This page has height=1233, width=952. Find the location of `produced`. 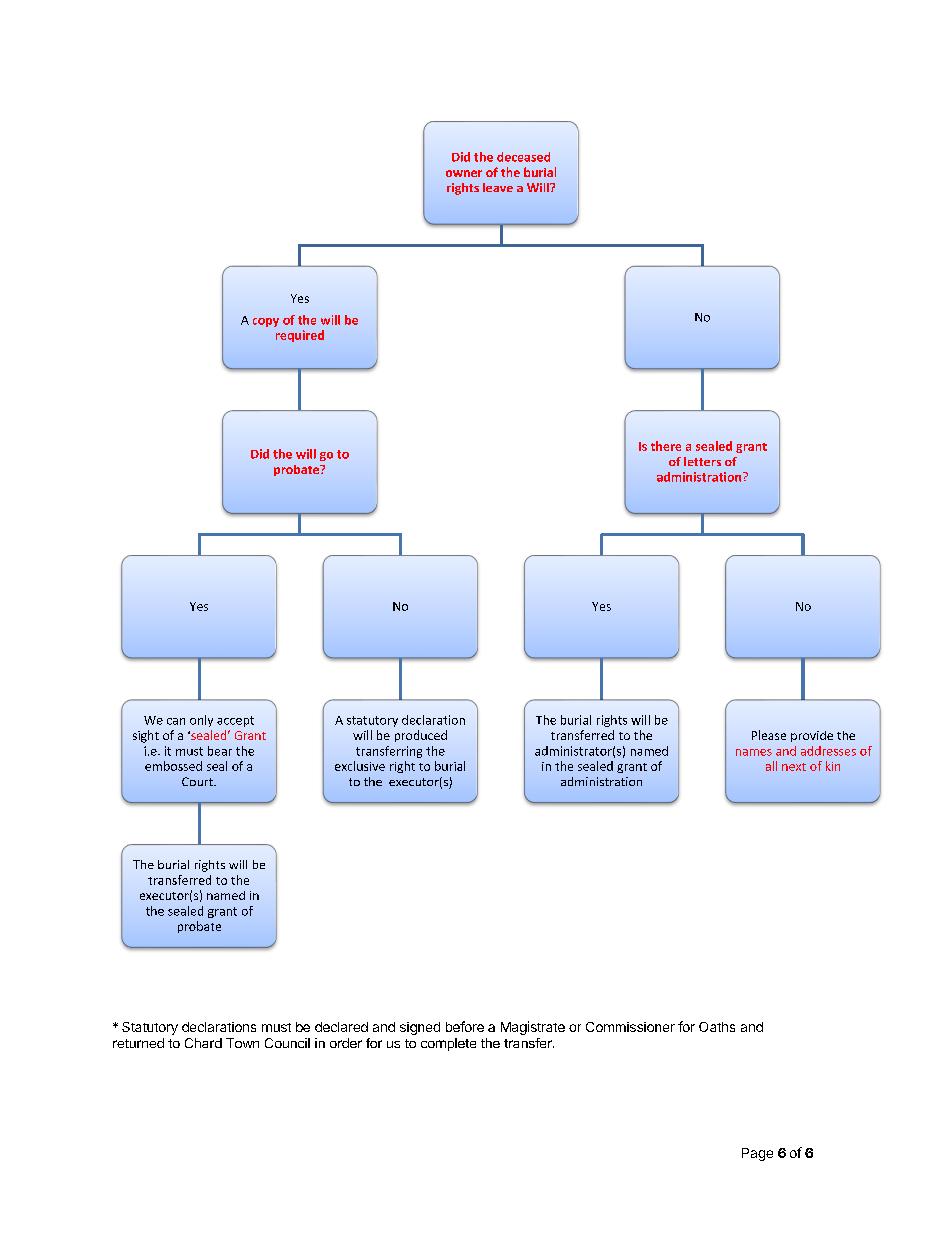

produced is located at coordinates (421, 736).
